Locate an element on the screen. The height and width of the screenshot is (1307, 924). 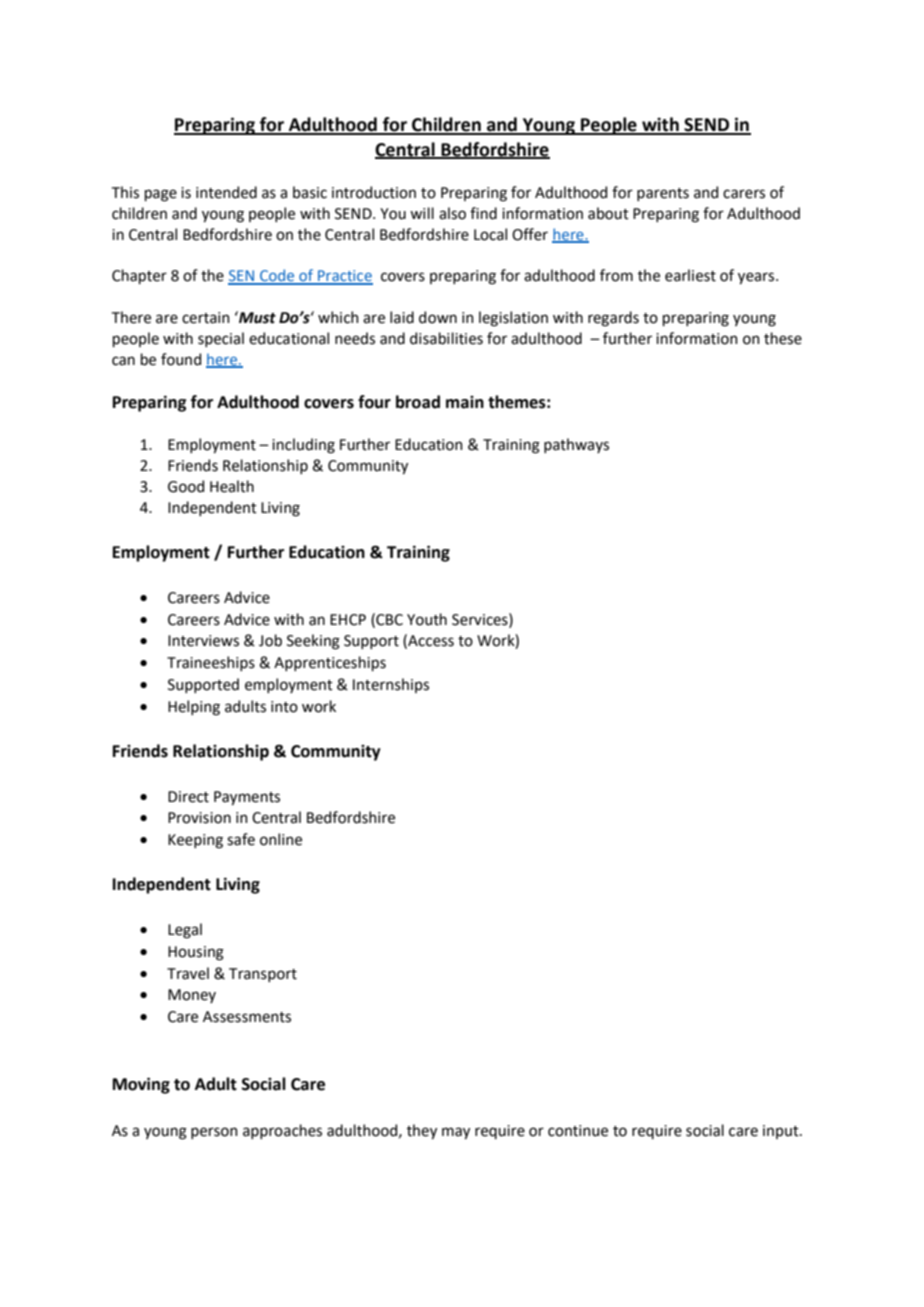
Internships is located at coordinates (391, 685).
